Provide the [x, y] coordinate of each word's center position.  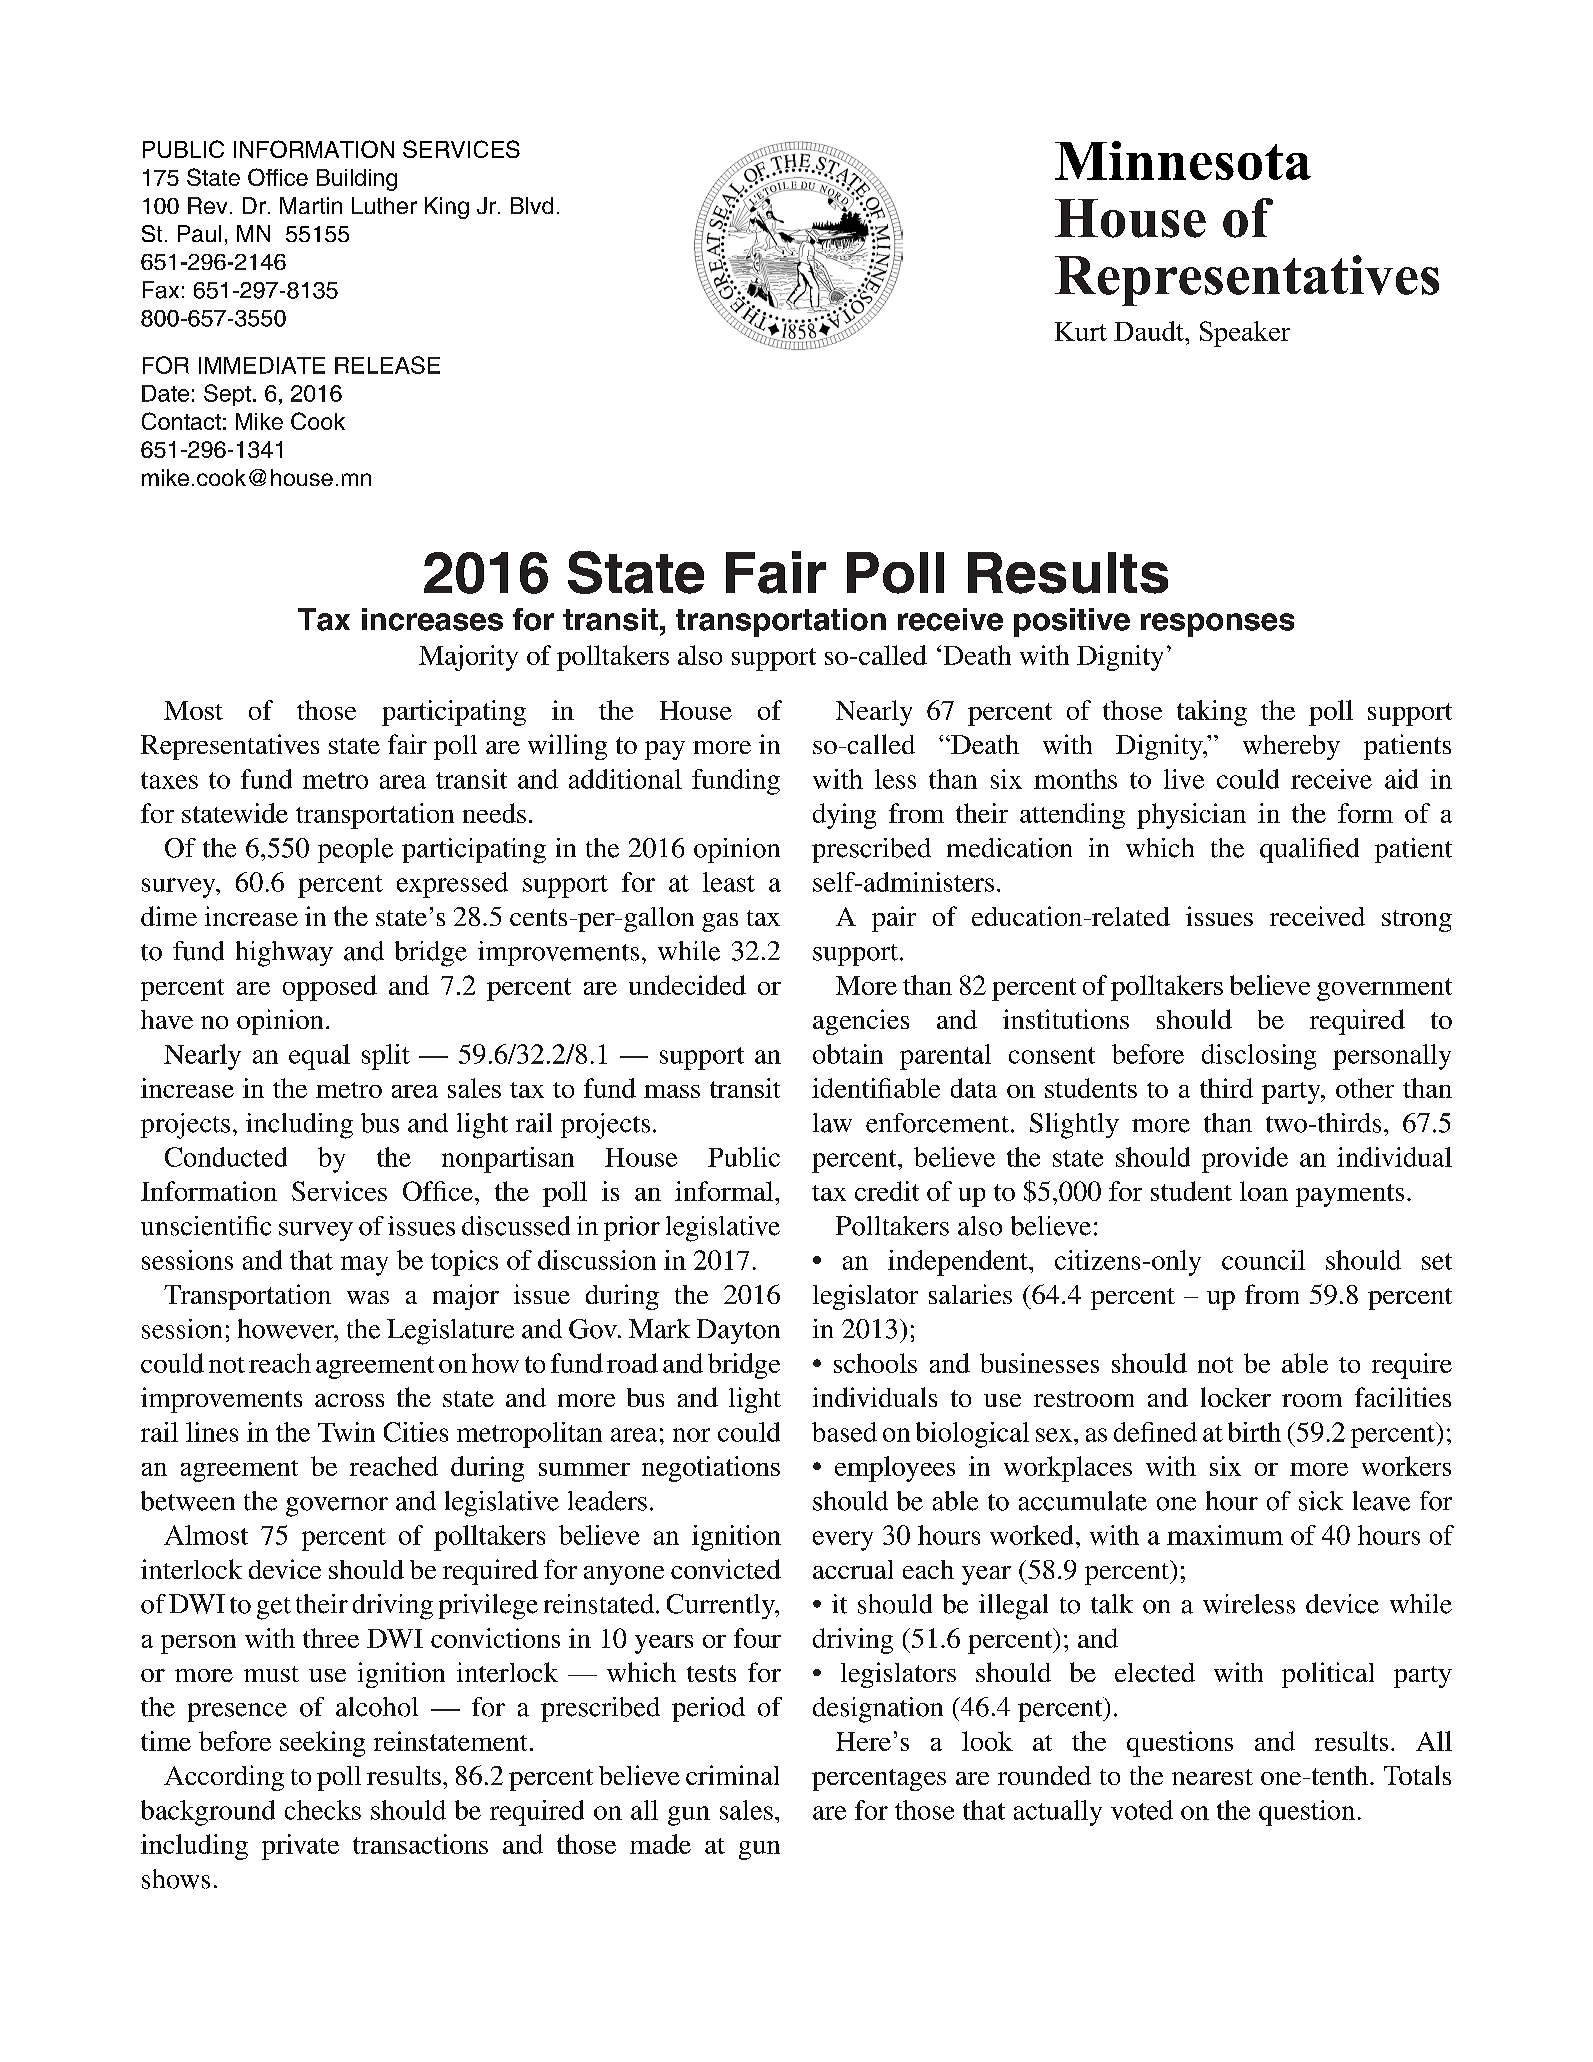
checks [323, 1810]
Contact [181, 421]
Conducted [226, 1157]
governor [337, 1507]
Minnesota [1183, 160]
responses [1217, 625]
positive [1072, 622]
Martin [311, 205]
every [843, 1541]
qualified [1309, 850]
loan [1264, 1191]
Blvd [532, 205]
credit [887, 1191]
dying [844, 816]
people [355, 850]
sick [1321, 1501]
